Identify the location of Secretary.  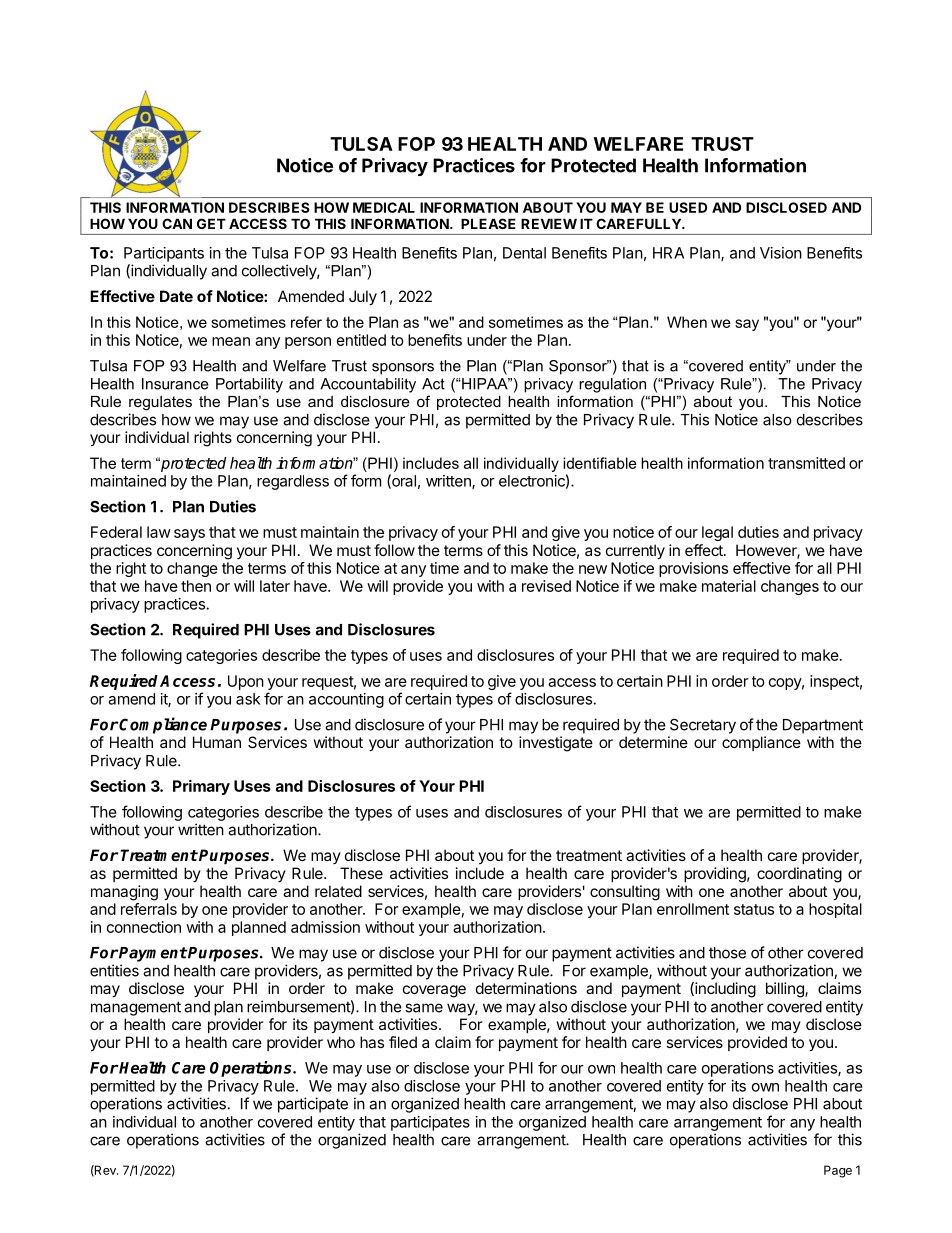
(703, 726).
